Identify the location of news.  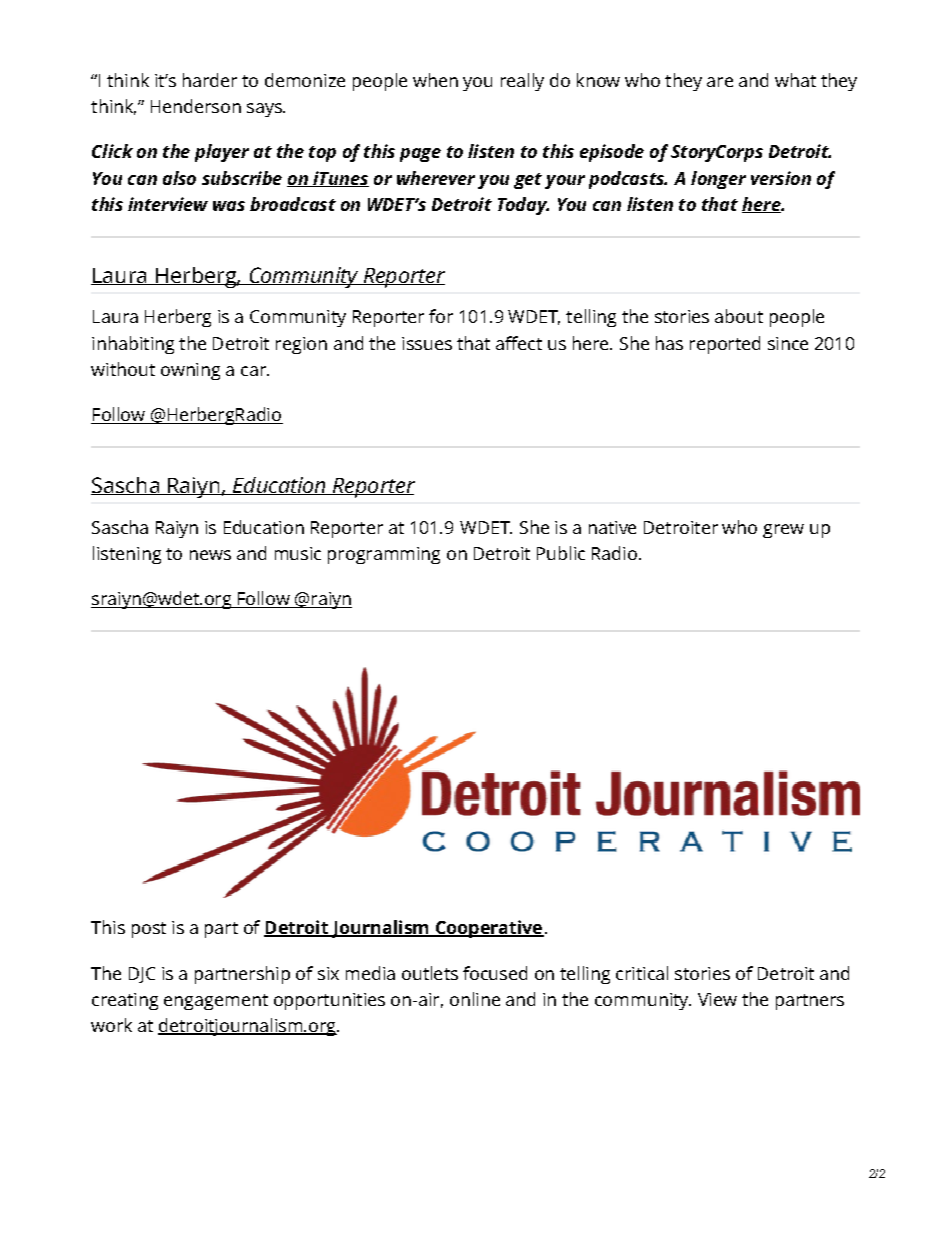
(210, 555).
